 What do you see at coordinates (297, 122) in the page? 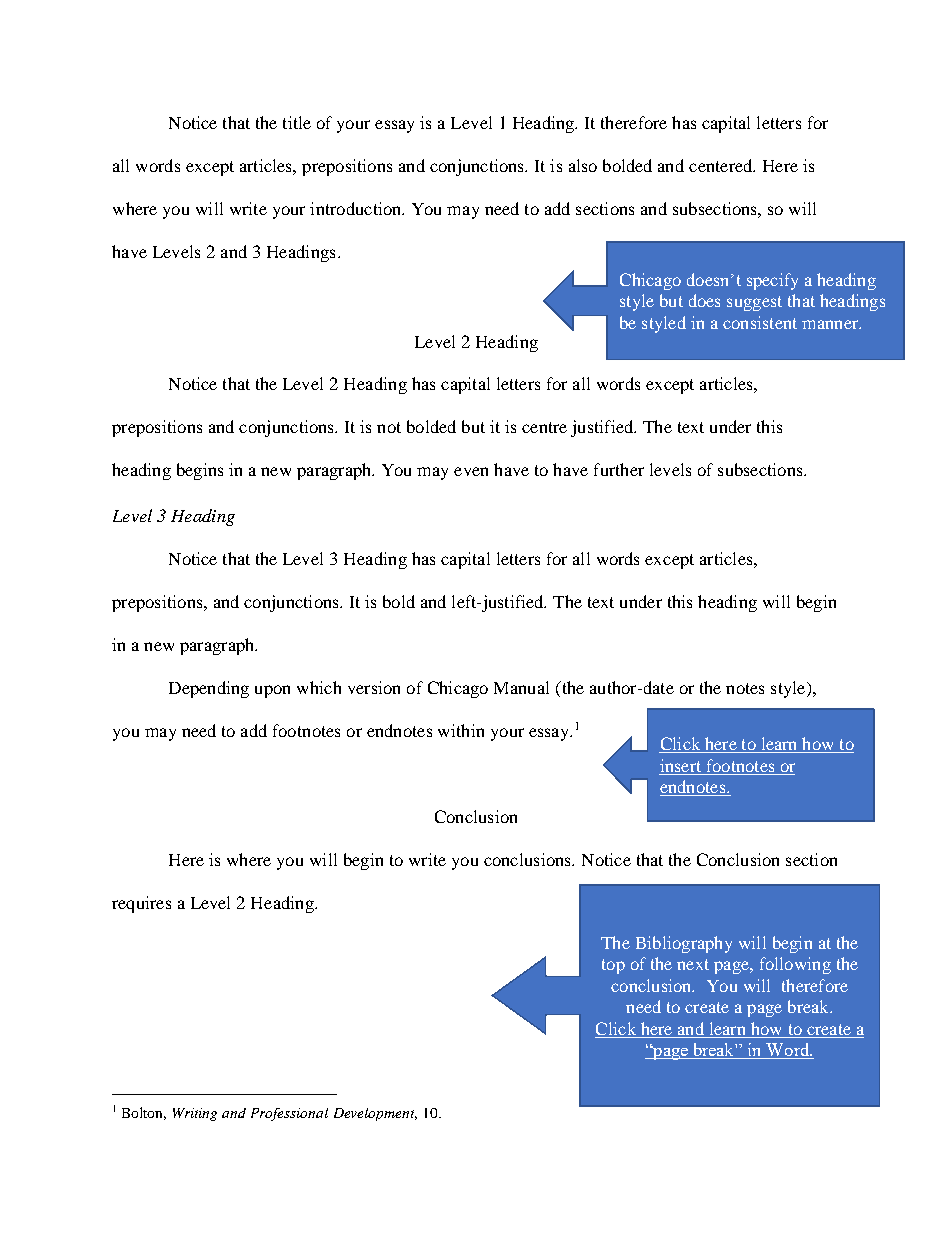
I see `title` at bounding box center [297, 122].
